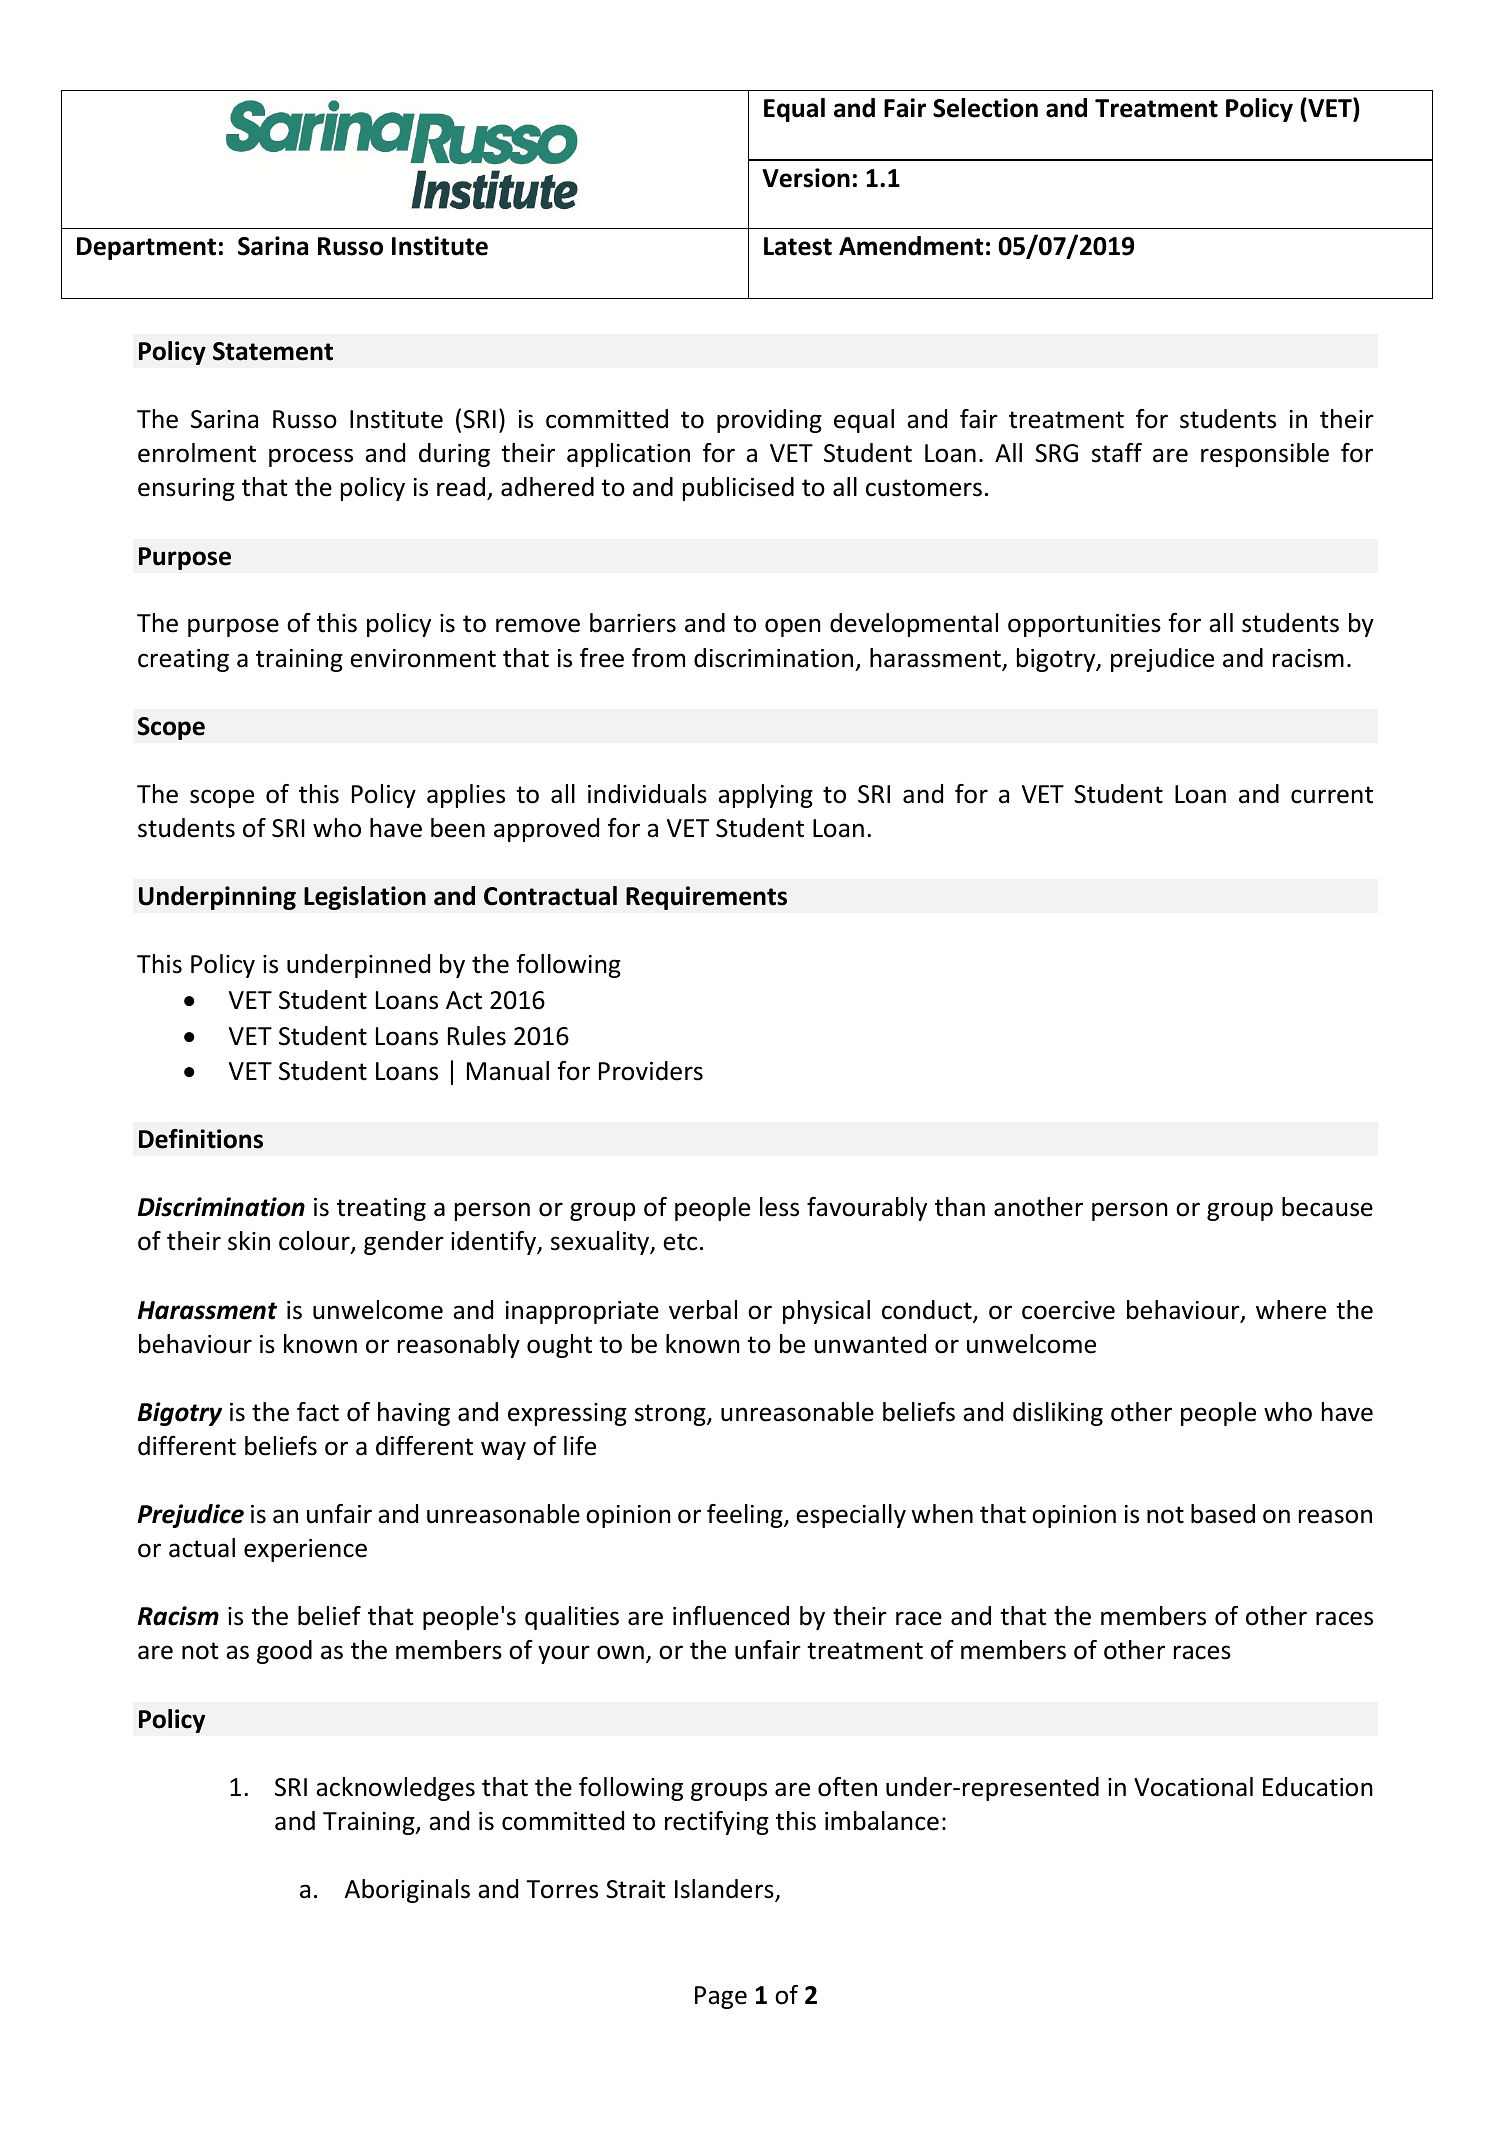 This image has height=2137, width=1511. I want to click on applying, so click(765, 796).
